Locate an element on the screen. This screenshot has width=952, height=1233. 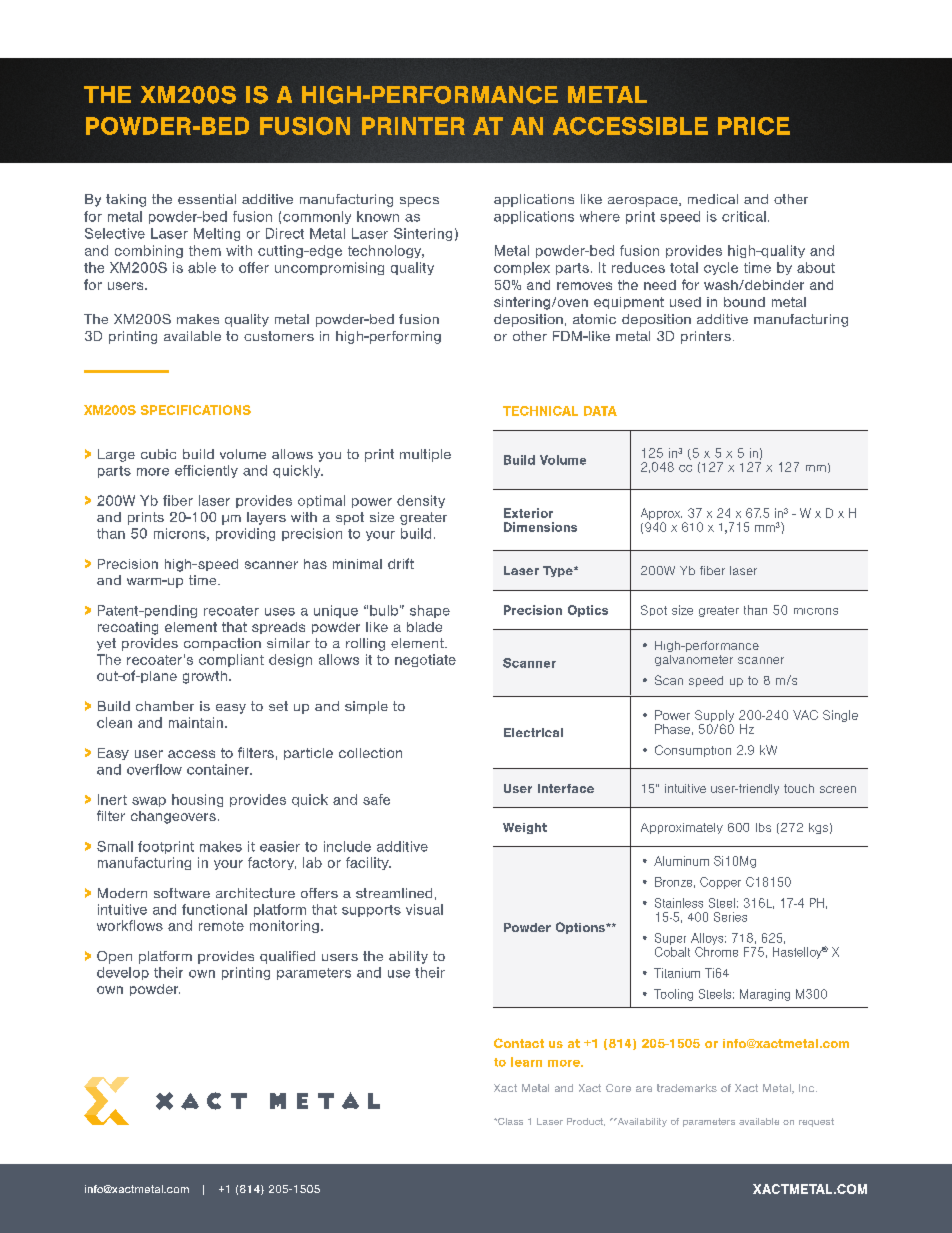
compaction is located at coordinates (222, 644).
